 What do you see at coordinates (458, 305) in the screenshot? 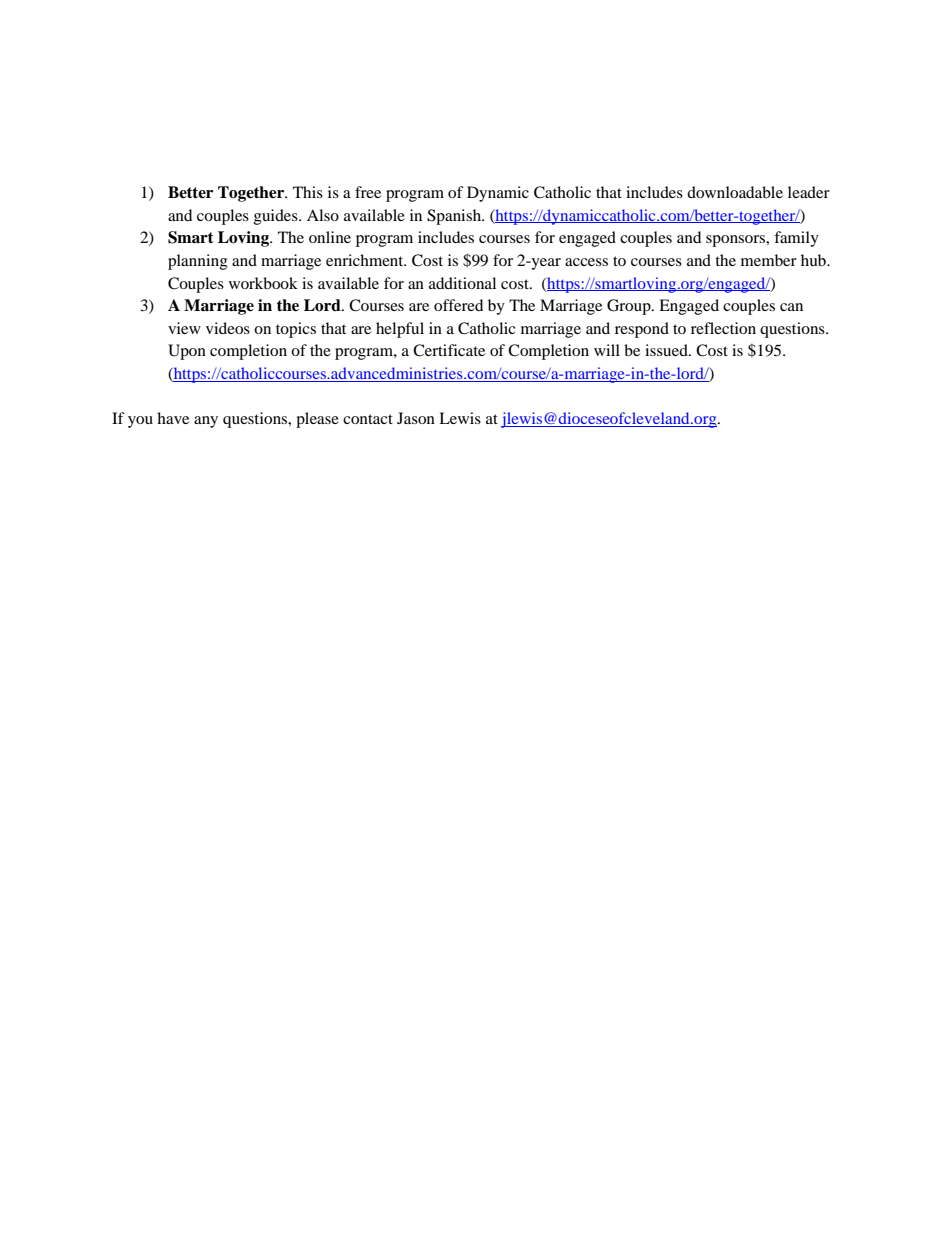
I see `offered` at bounding box center [458, 305].
